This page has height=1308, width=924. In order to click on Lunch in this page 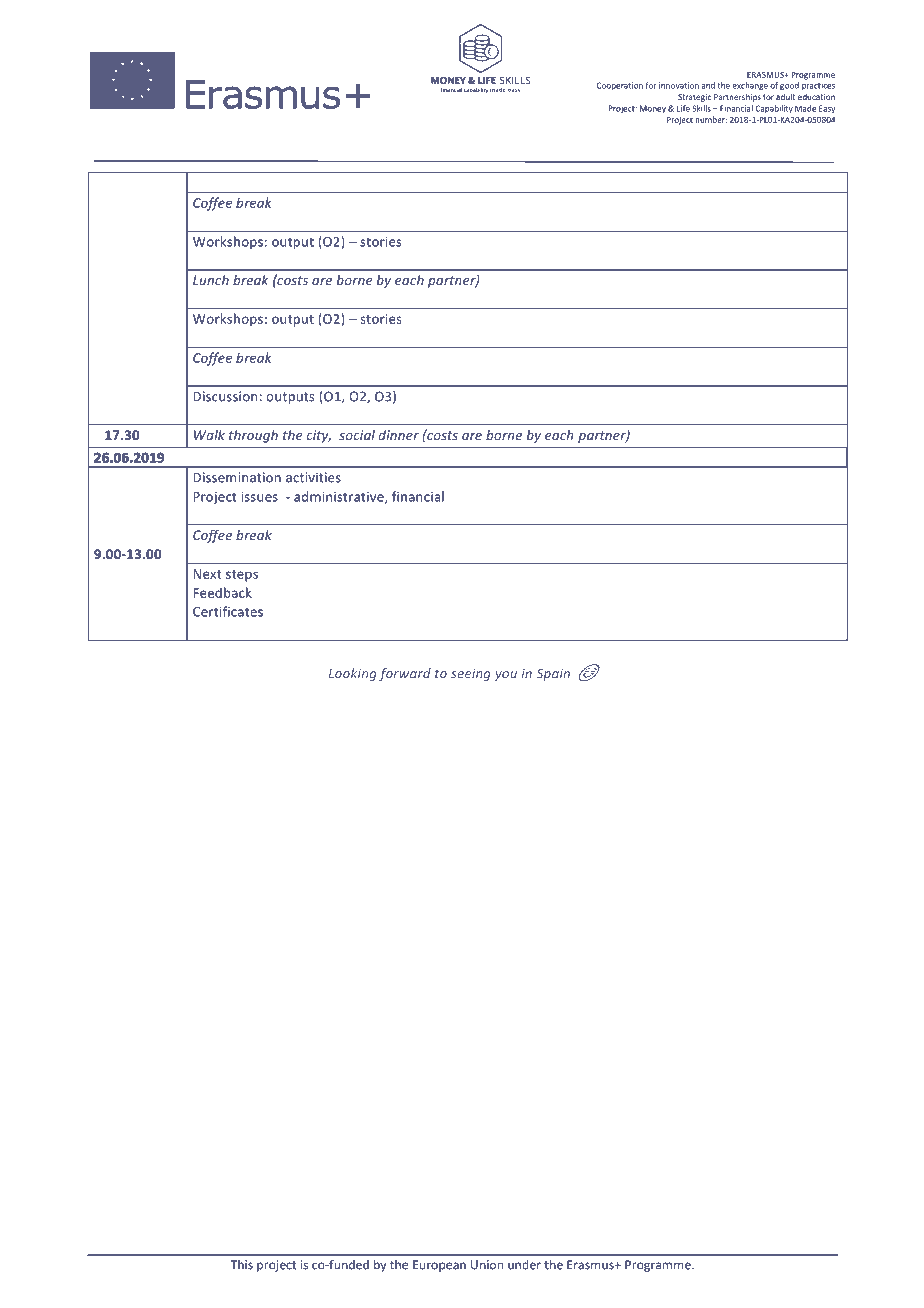, I will do `click(211, 280)`.
